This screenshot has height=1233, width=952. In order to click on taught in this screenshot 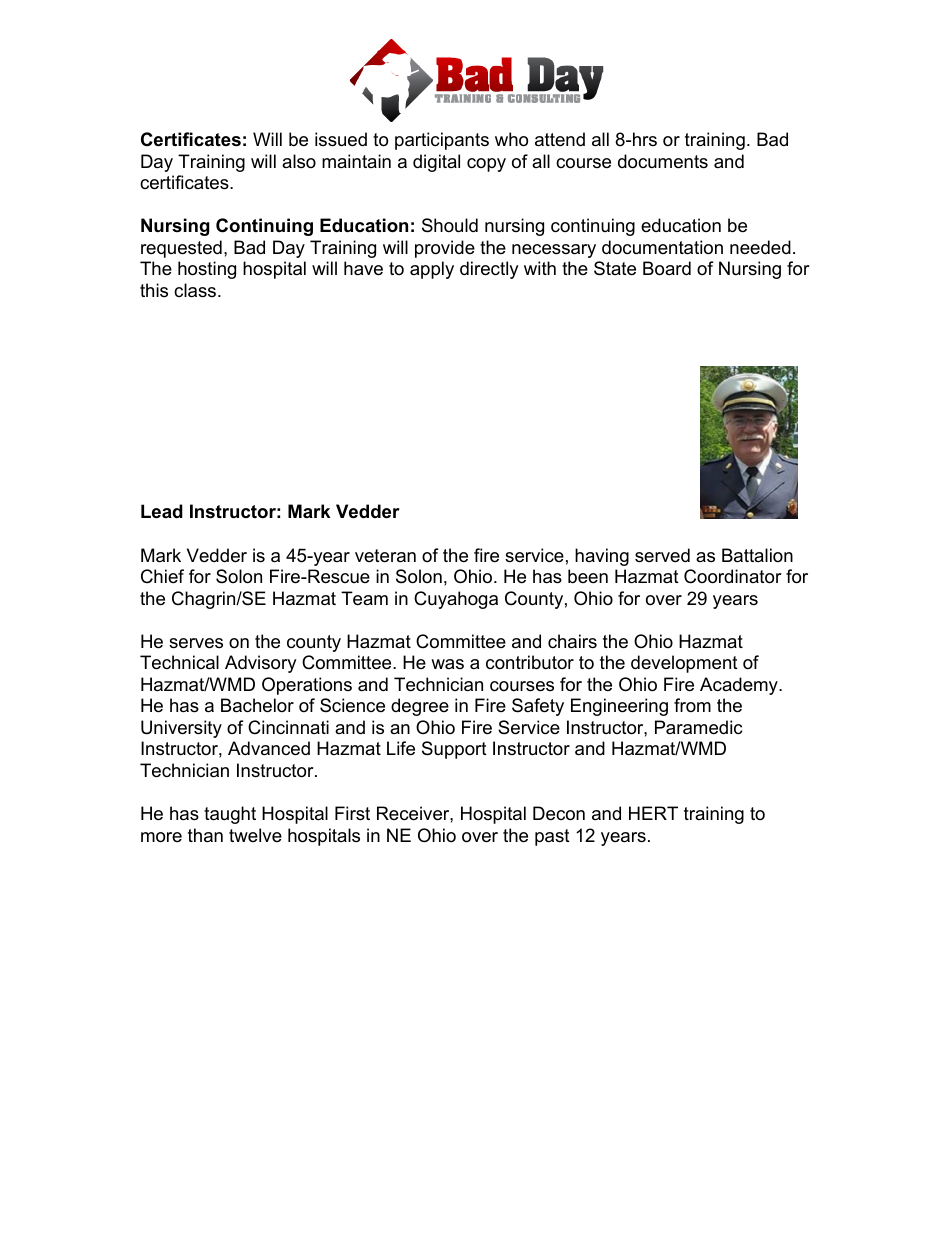, I will do `click(230, 815)`.
